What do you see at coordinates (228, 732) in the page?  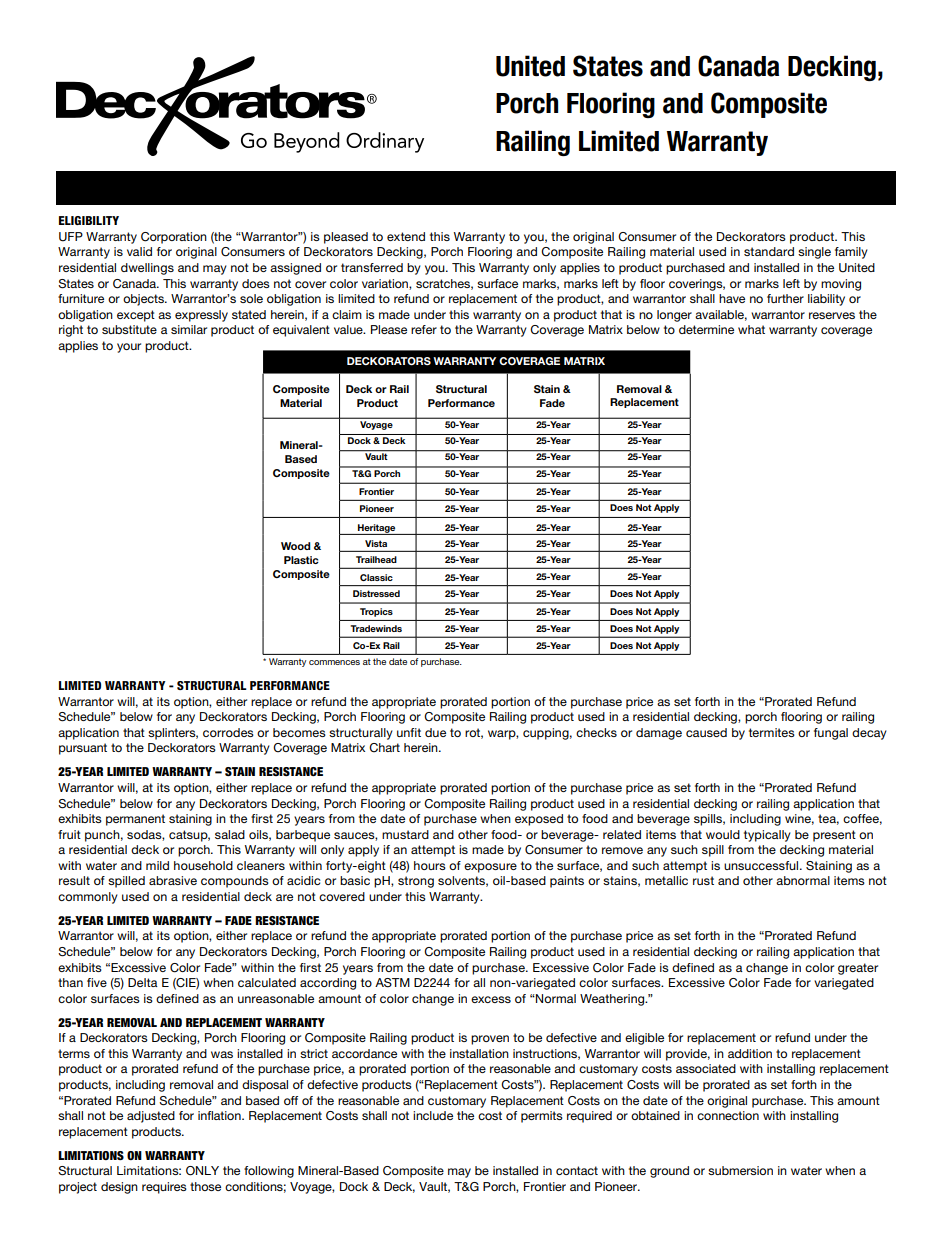 I see `corrodes` at bounding box center [228, 732].
